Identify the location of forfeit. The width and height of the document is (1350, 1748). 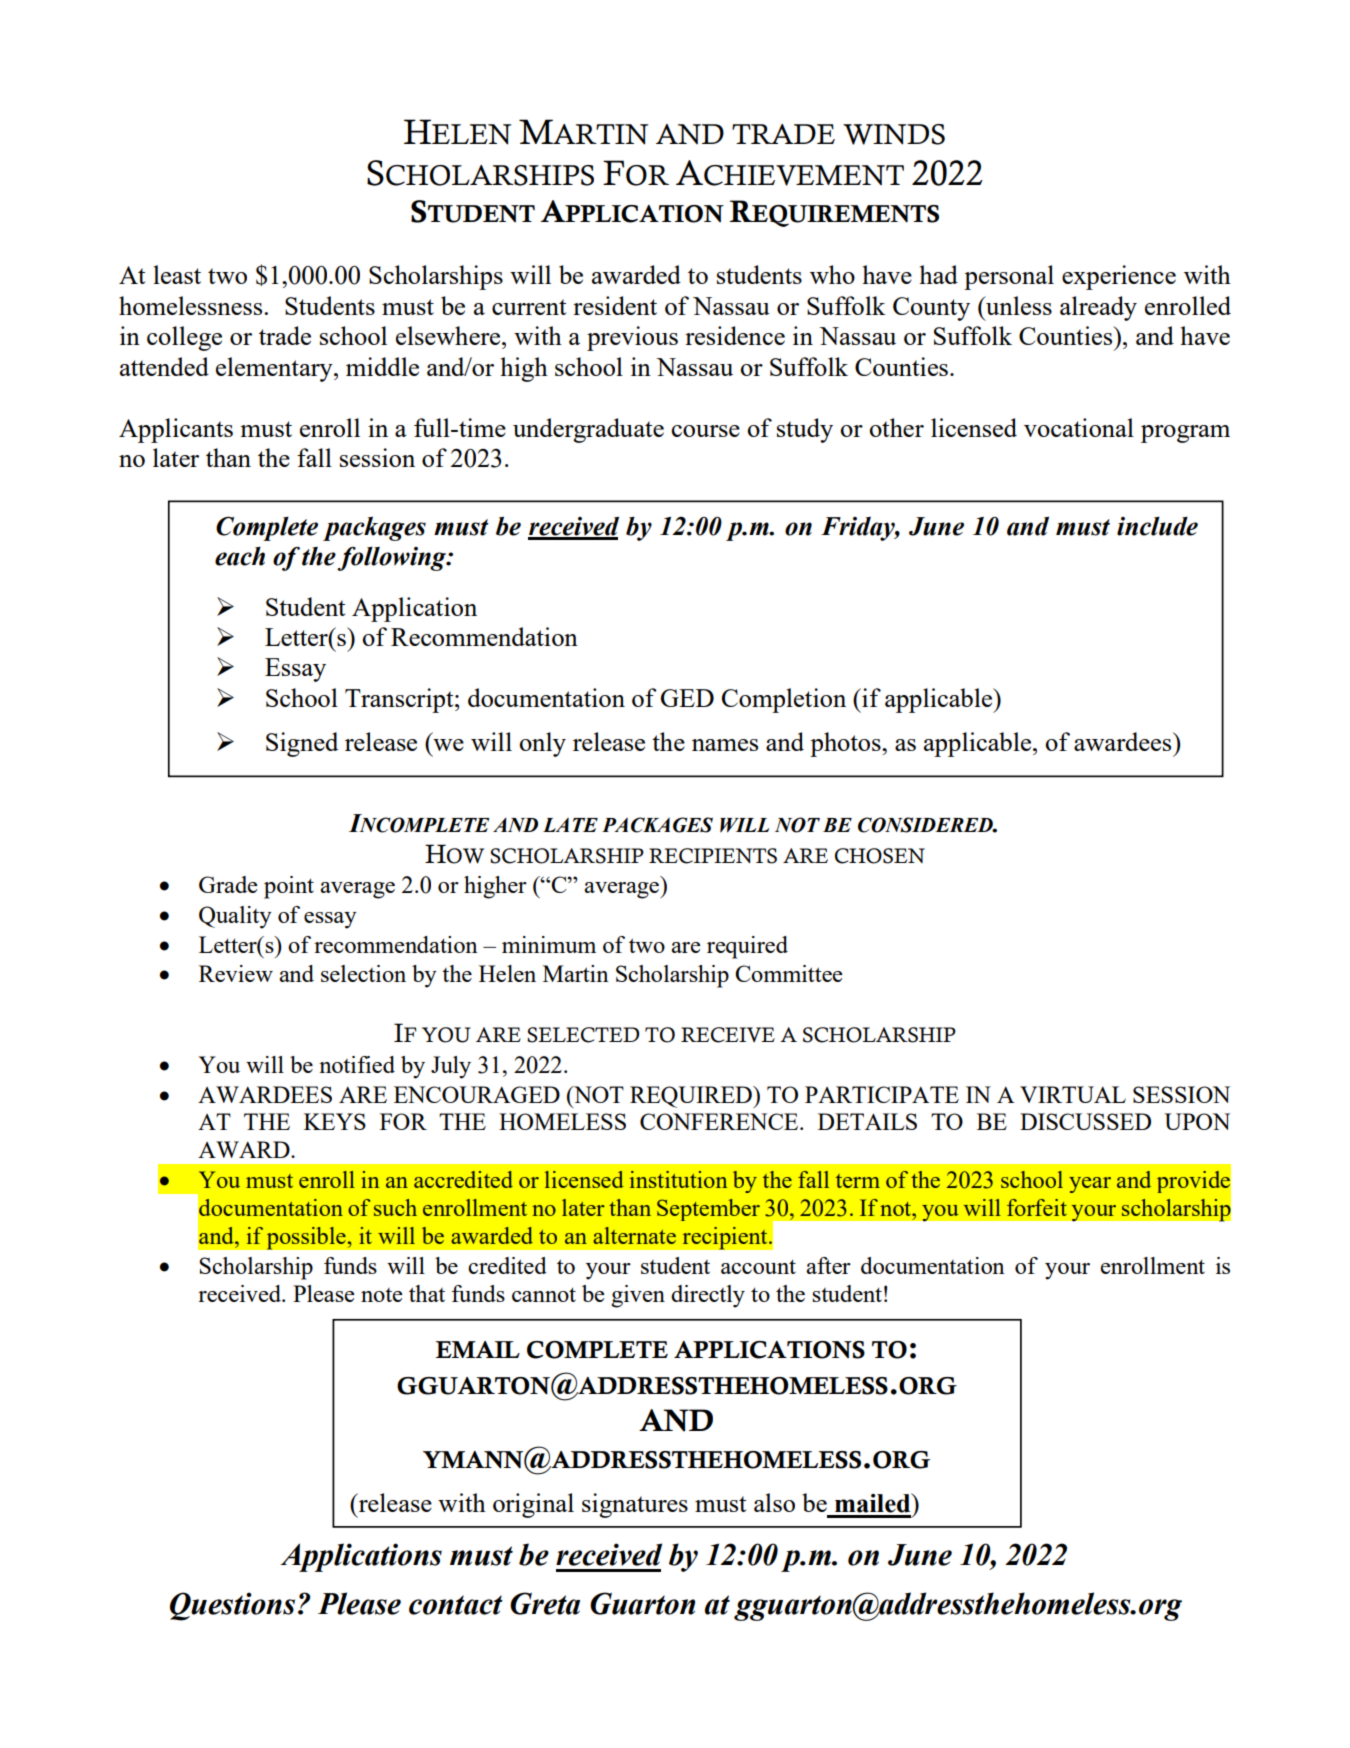
(1037, 1207).
